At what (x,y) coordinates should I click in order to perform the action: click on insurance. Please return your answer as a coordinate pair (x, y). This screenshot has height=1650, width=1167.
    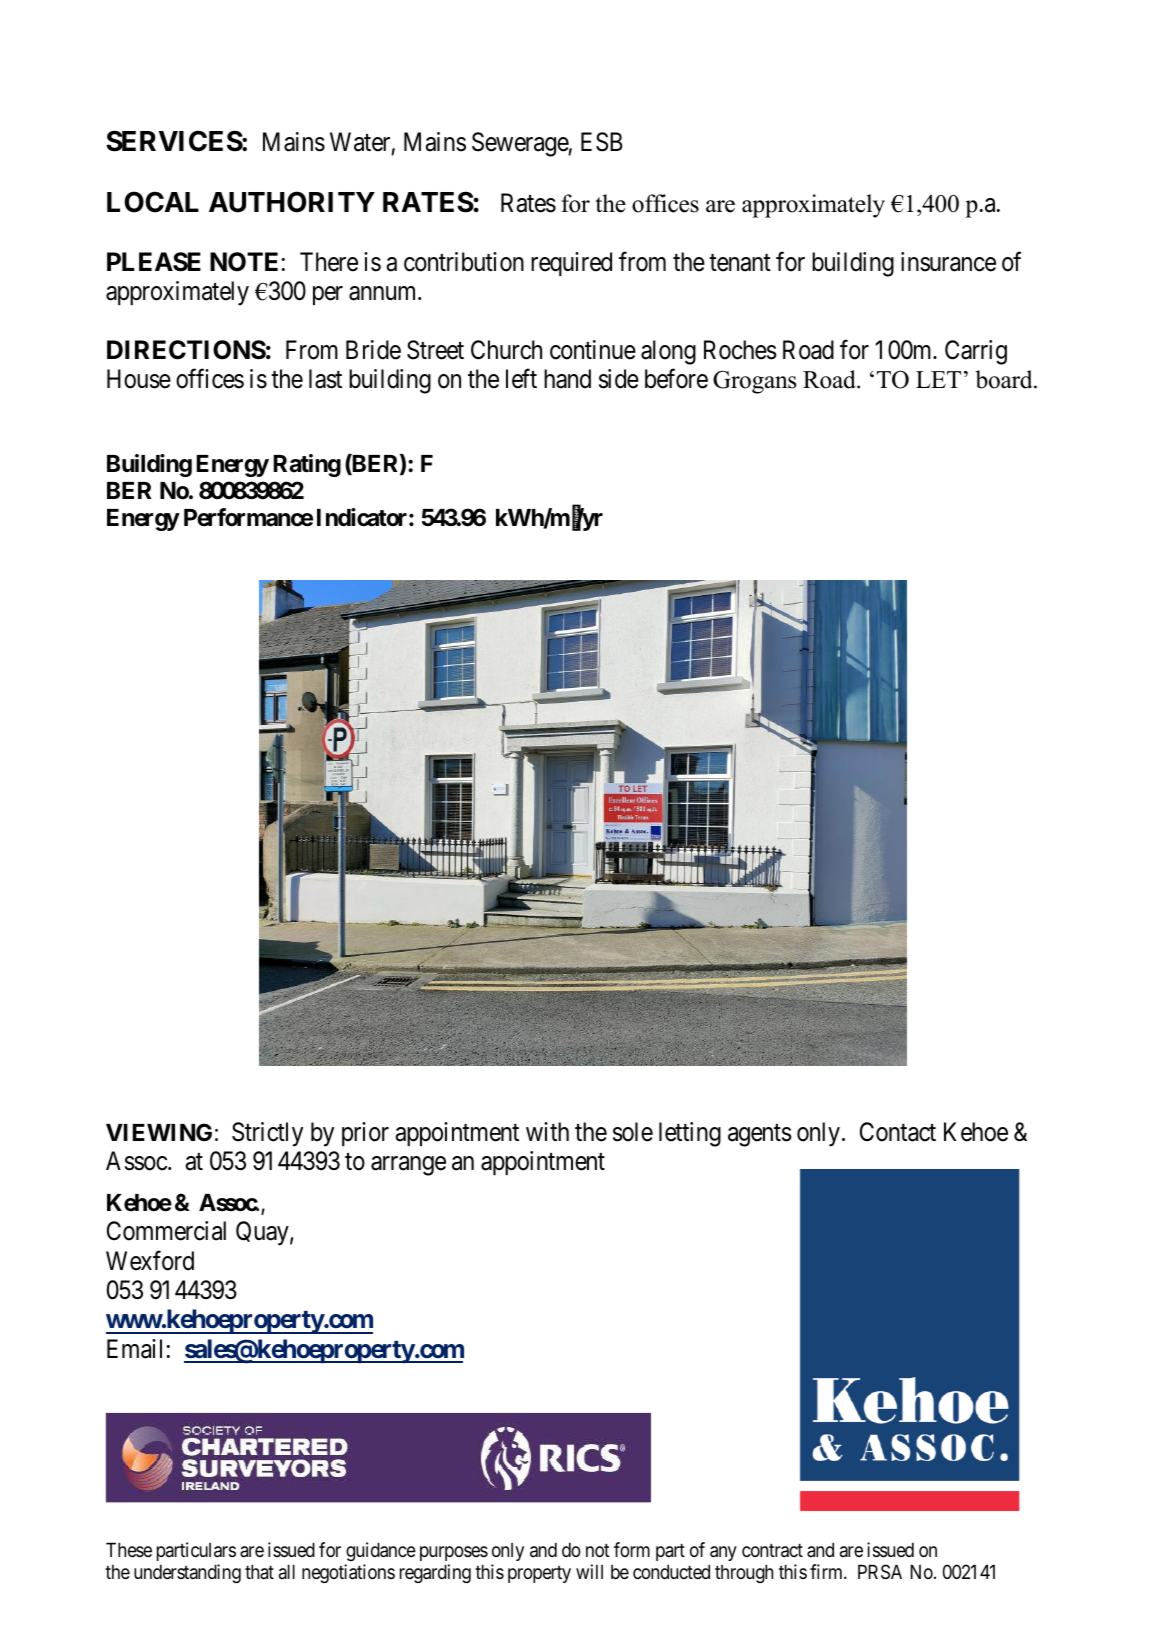
    Looking at the image, I should click on (948, 262).
